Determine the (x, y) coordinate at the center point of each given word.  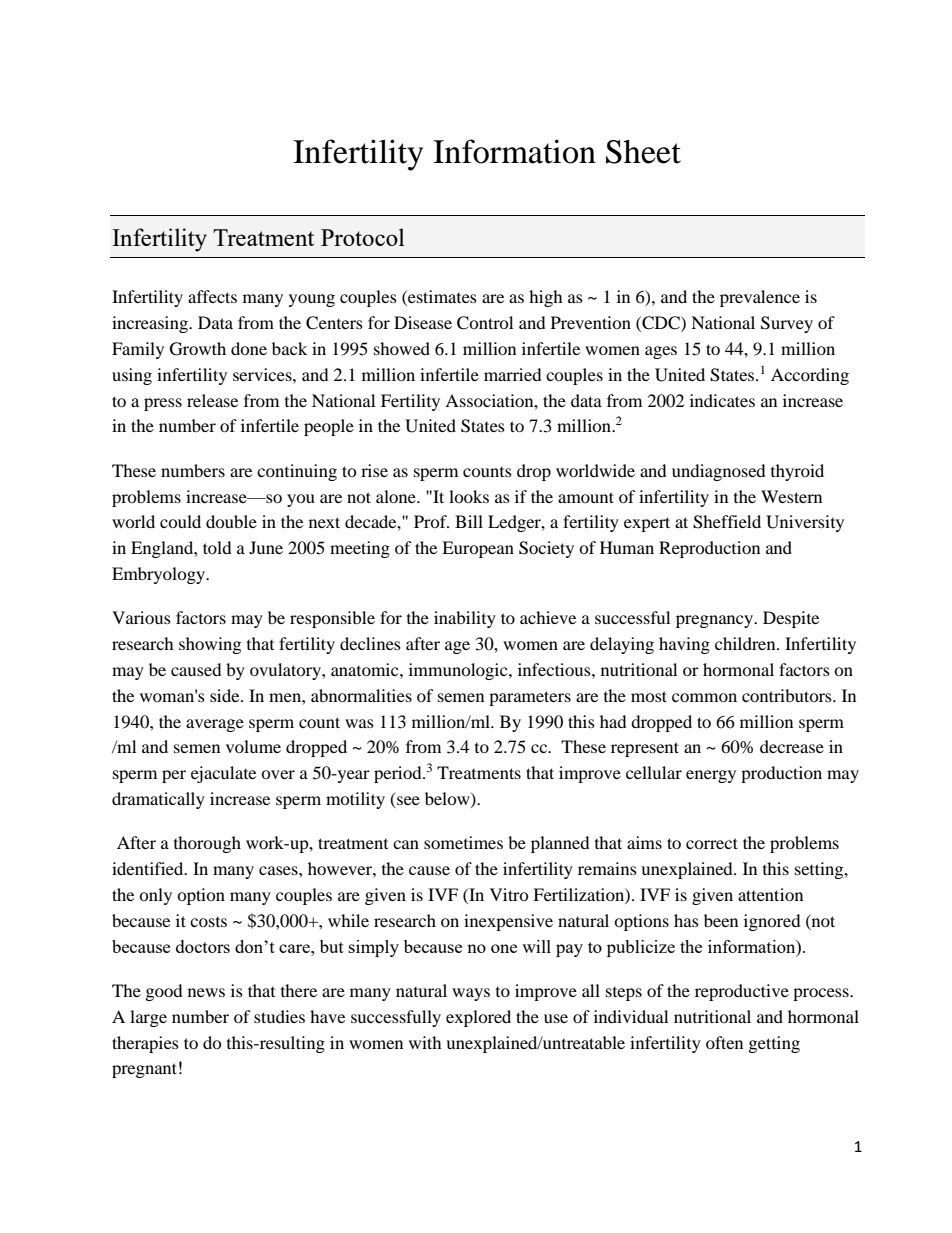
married (513, 374)
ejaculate (223, 774)
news (206, 992)
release (212, 400)
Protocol (363, 237)
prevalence (760, 298)
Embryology (159, 575)
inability (465, 619)
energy (711, 776)
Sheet (643, 151)
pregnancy (715, 621)
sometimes (463, 842)
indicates (722, 400)
